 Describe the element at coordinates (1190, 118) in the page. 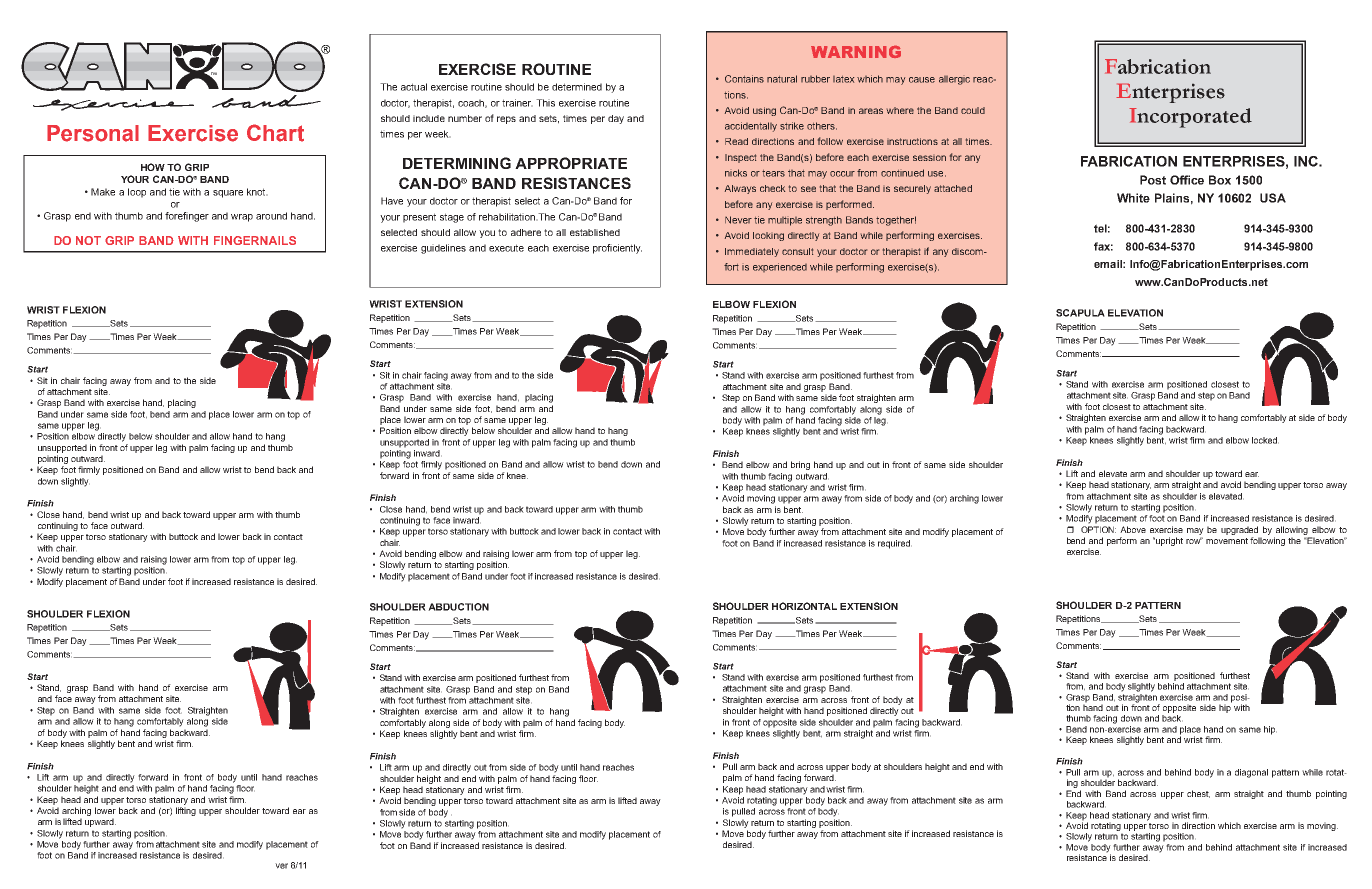

I see `Incorporated` at that location.
